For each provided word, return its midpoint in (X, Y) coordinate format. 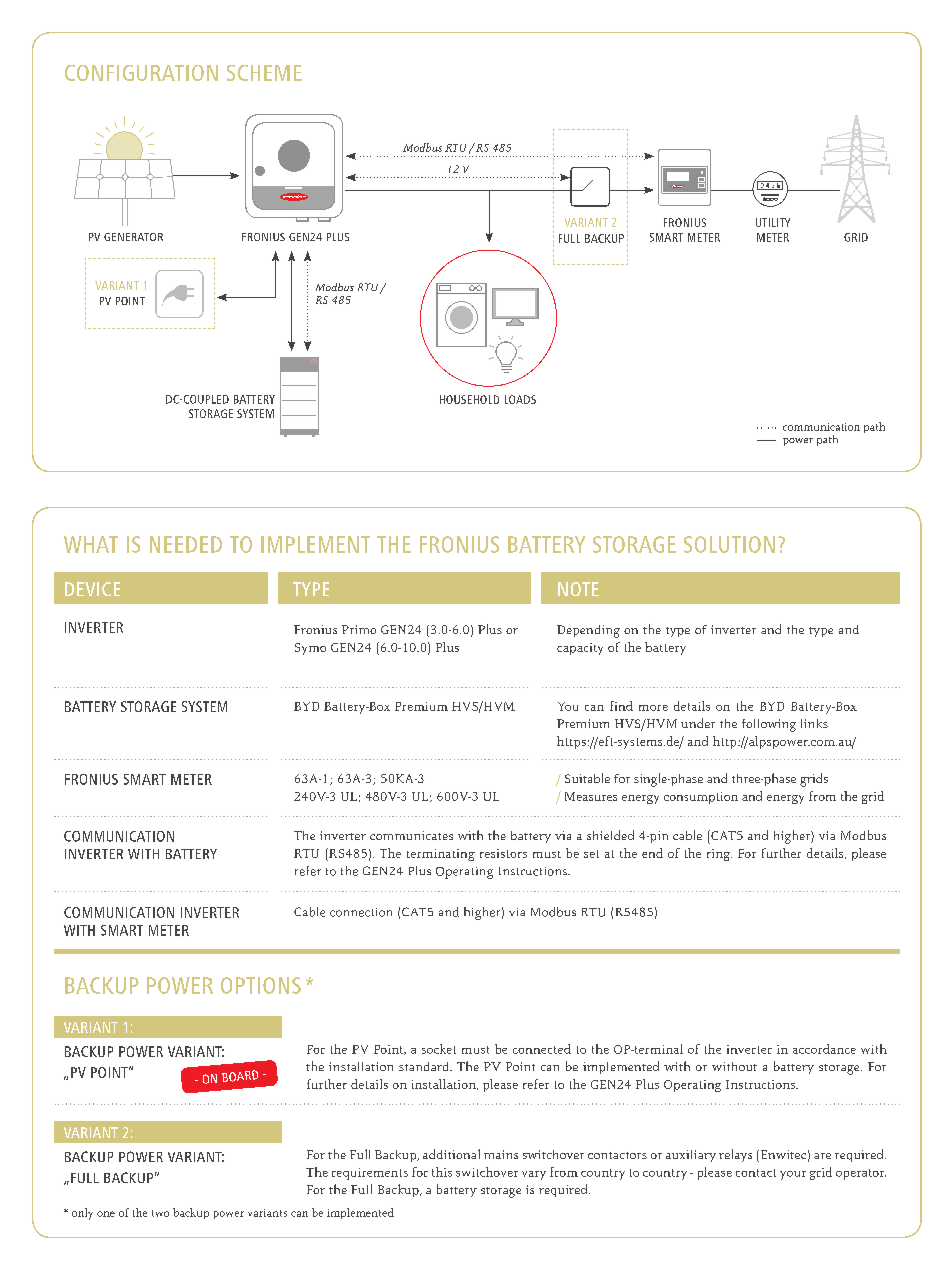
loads (520, 399)
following (769, 725)
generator (133, 237)
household (469, 399)
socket (439, 1049)
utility (773, 222)
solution (729, 544)
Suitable (587, 778)
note (578, 589)
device (92, 589)
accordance (824, 1049)
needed (186, 544)
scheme (264, 73)
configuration (141, 73)
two (160, 1213)
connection (361, 912)
